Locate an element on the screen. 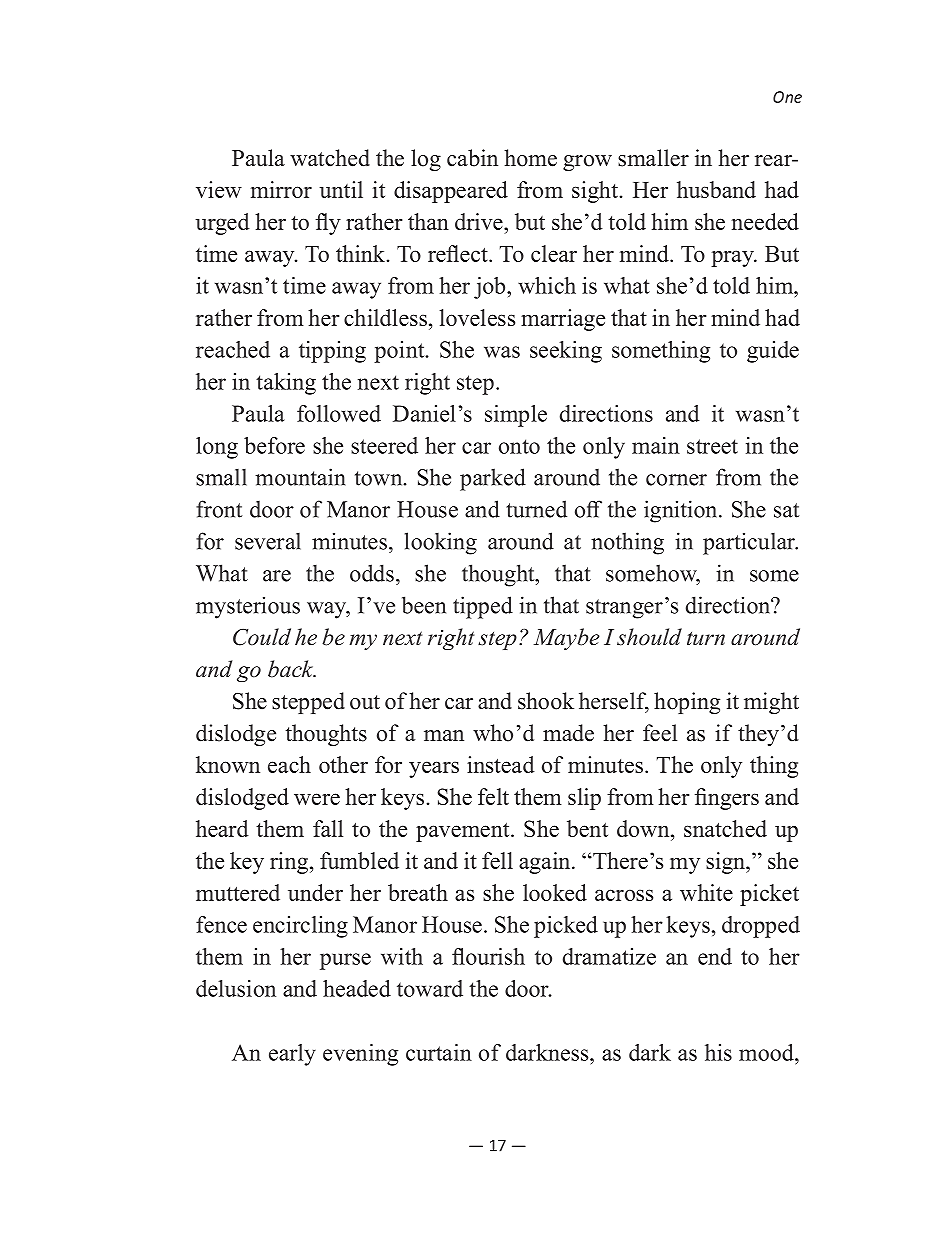 The width and height of the screenshot is (952, 1233). his is located at coordinates (718, 1052).
